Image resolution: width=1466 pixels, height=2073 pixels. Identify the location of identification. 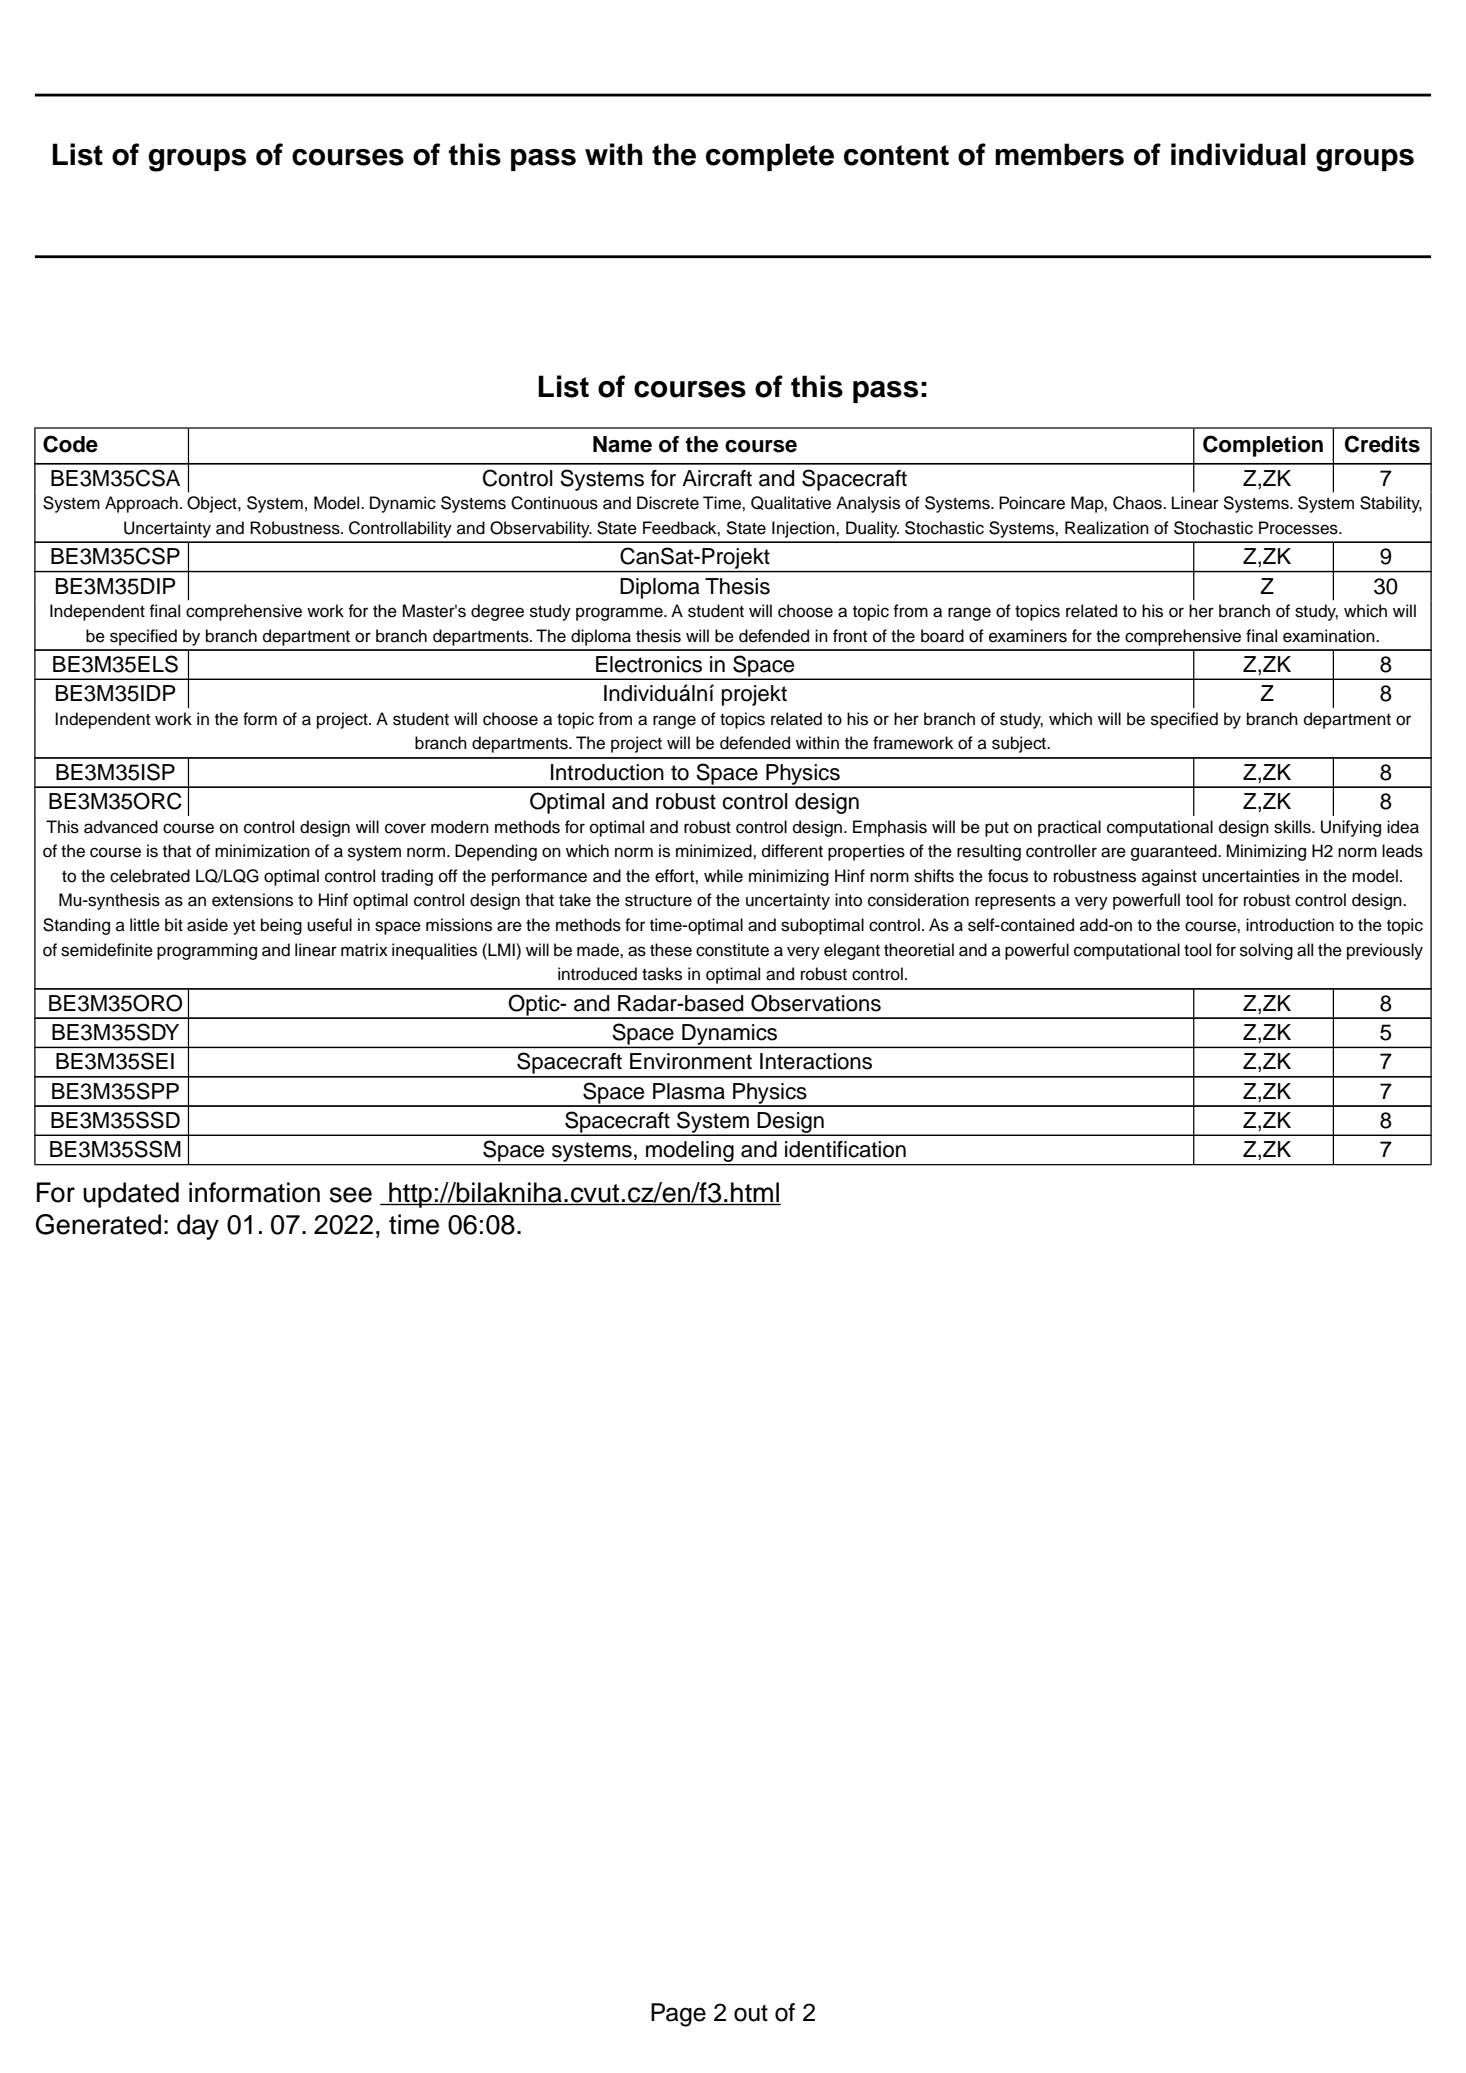
(845, 1149).
